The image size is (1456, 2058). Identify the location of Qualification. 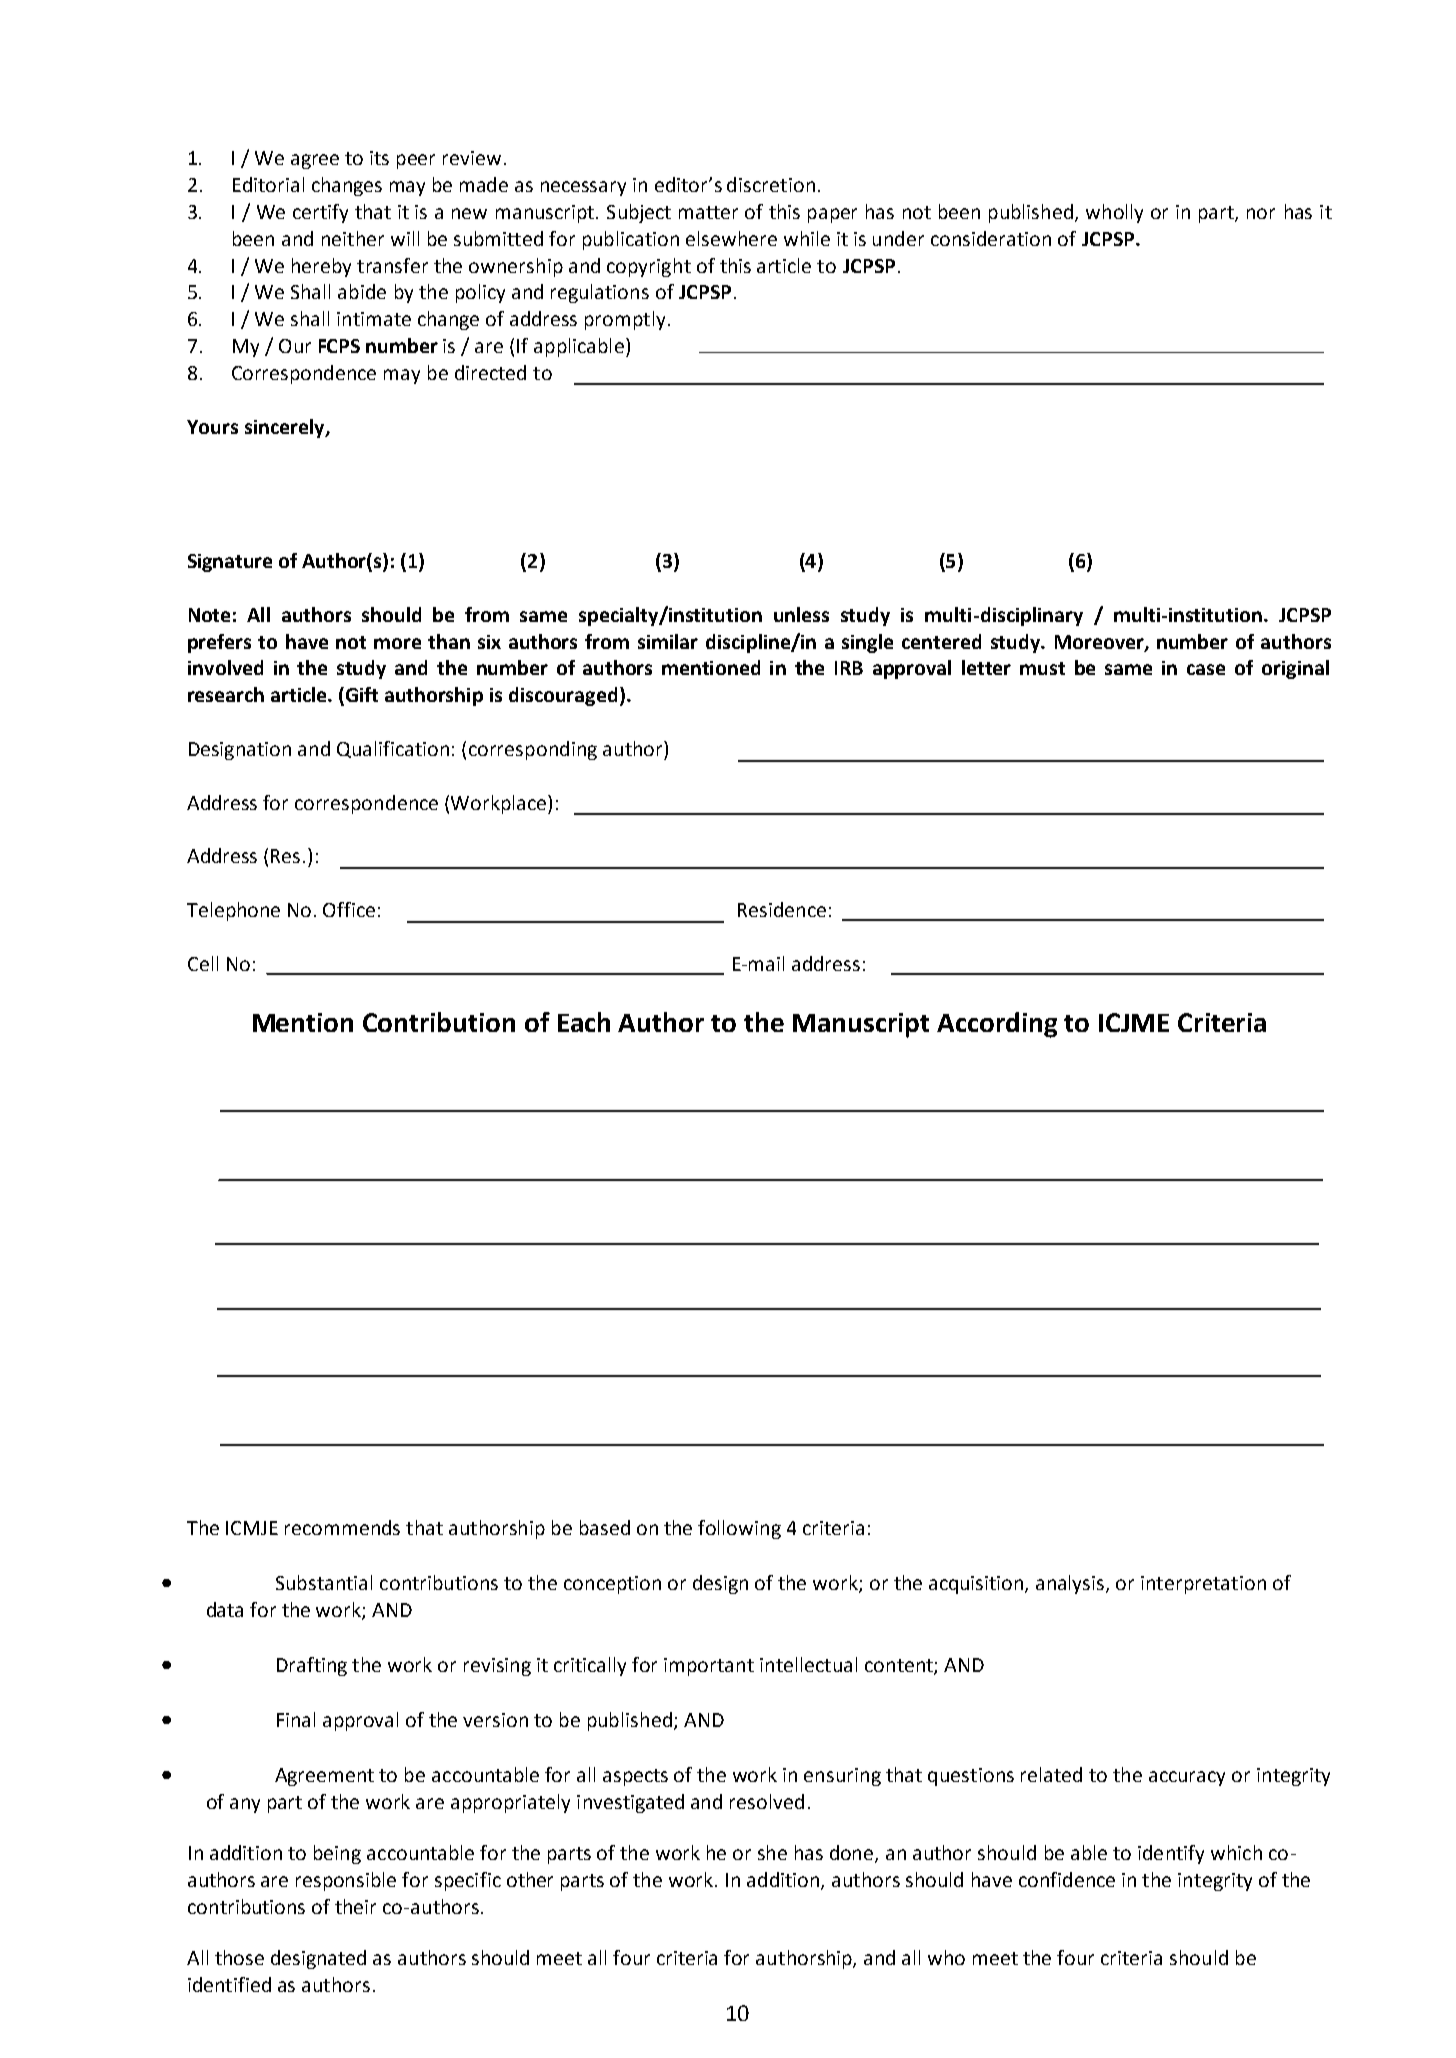
(393, 749).
